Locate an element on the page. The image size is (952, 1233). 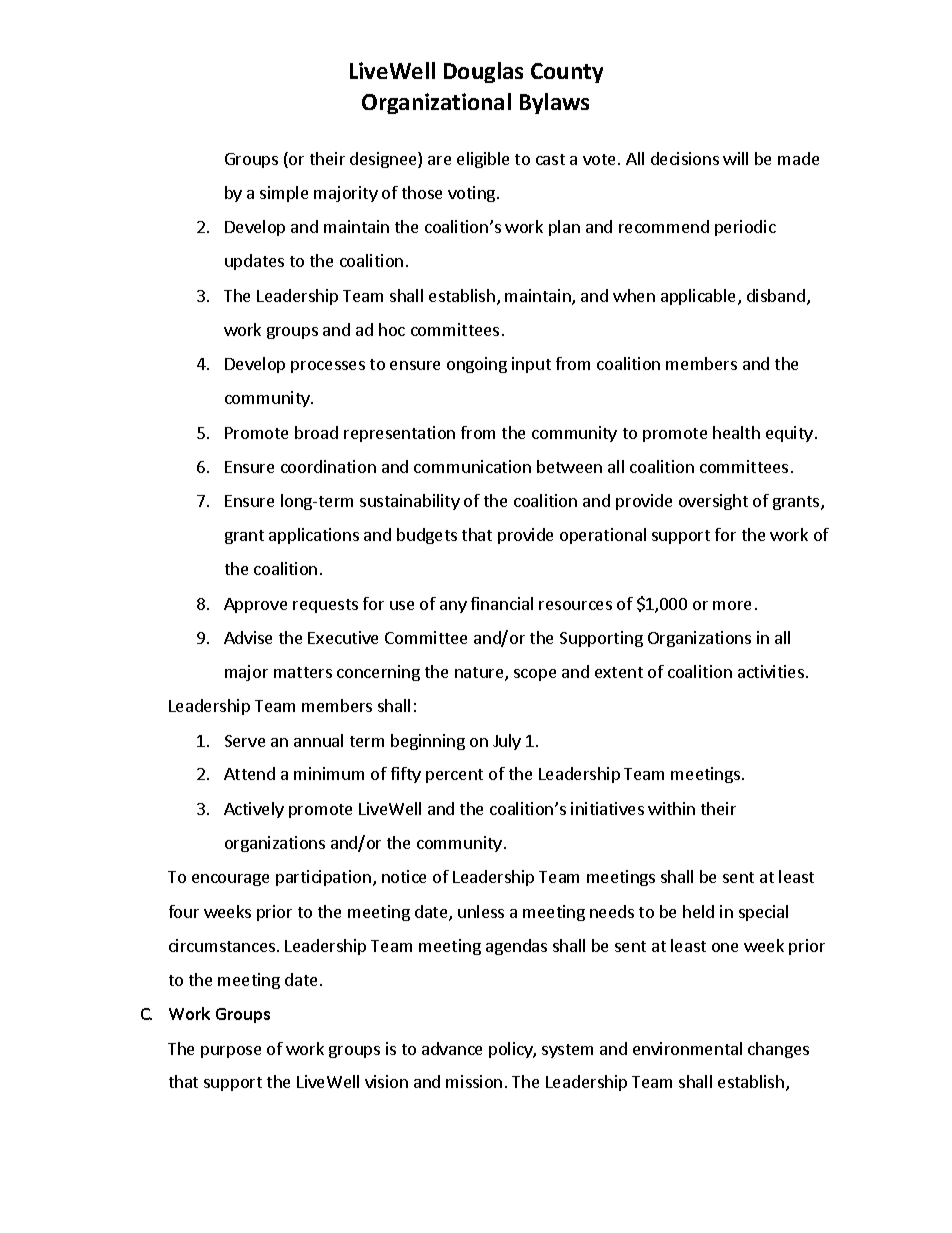
Approve is located at coordinates (255, 605).
